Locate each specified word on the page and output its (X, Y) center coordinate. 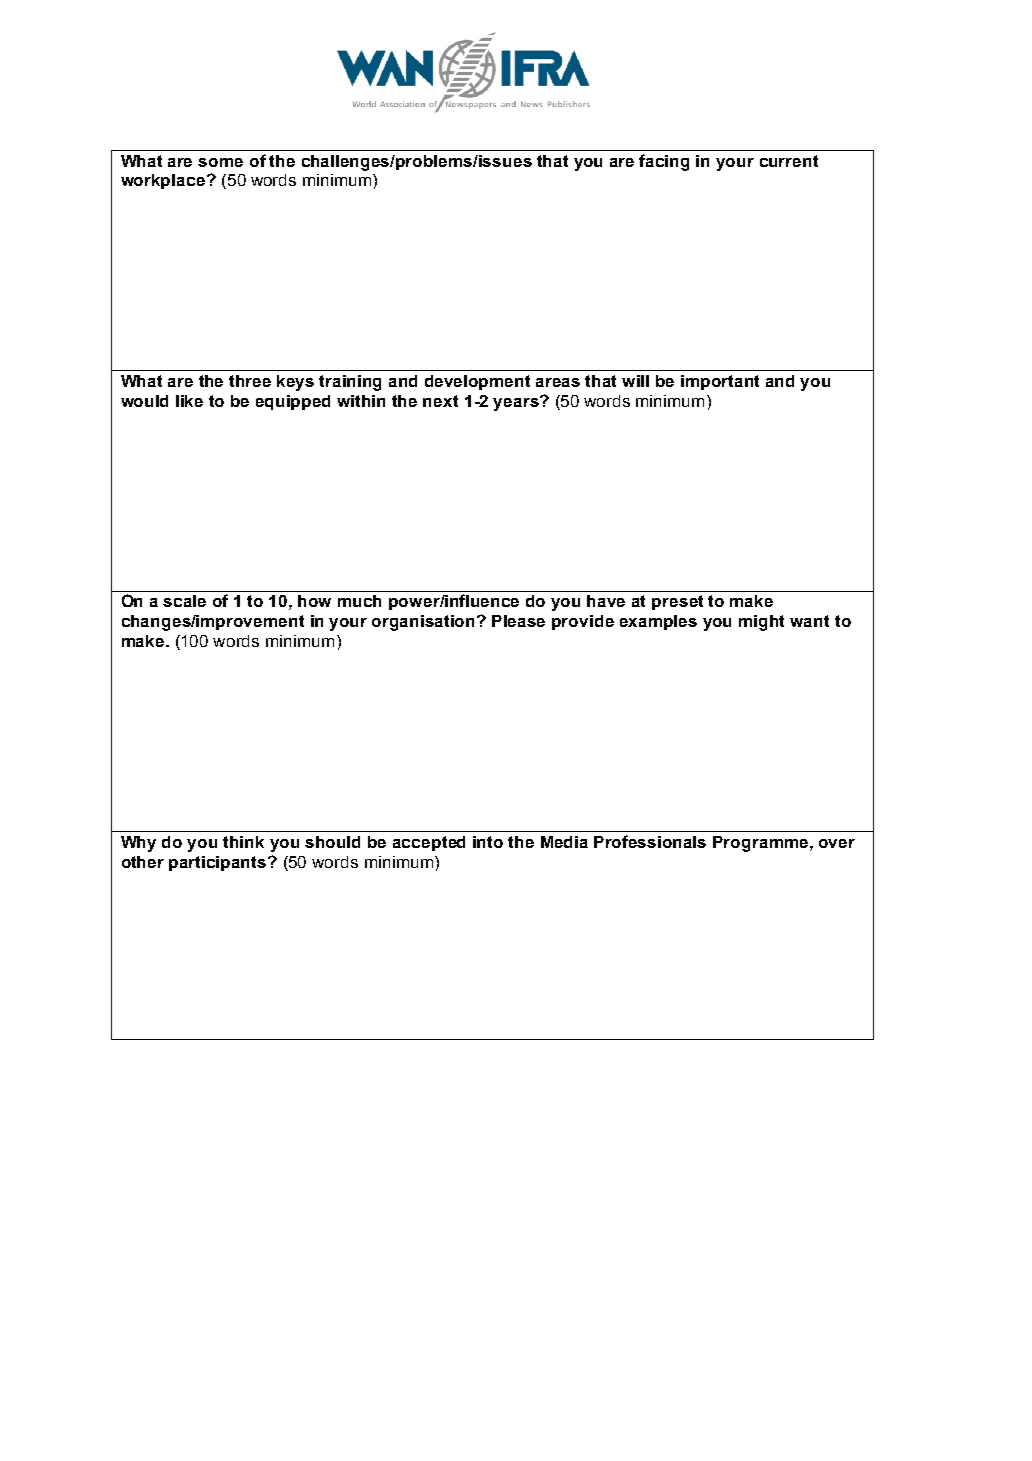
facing (664, 162)
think (243, 842)
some (220, 162)
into (488, 842)
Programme (762, 844)
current (789, 161)
